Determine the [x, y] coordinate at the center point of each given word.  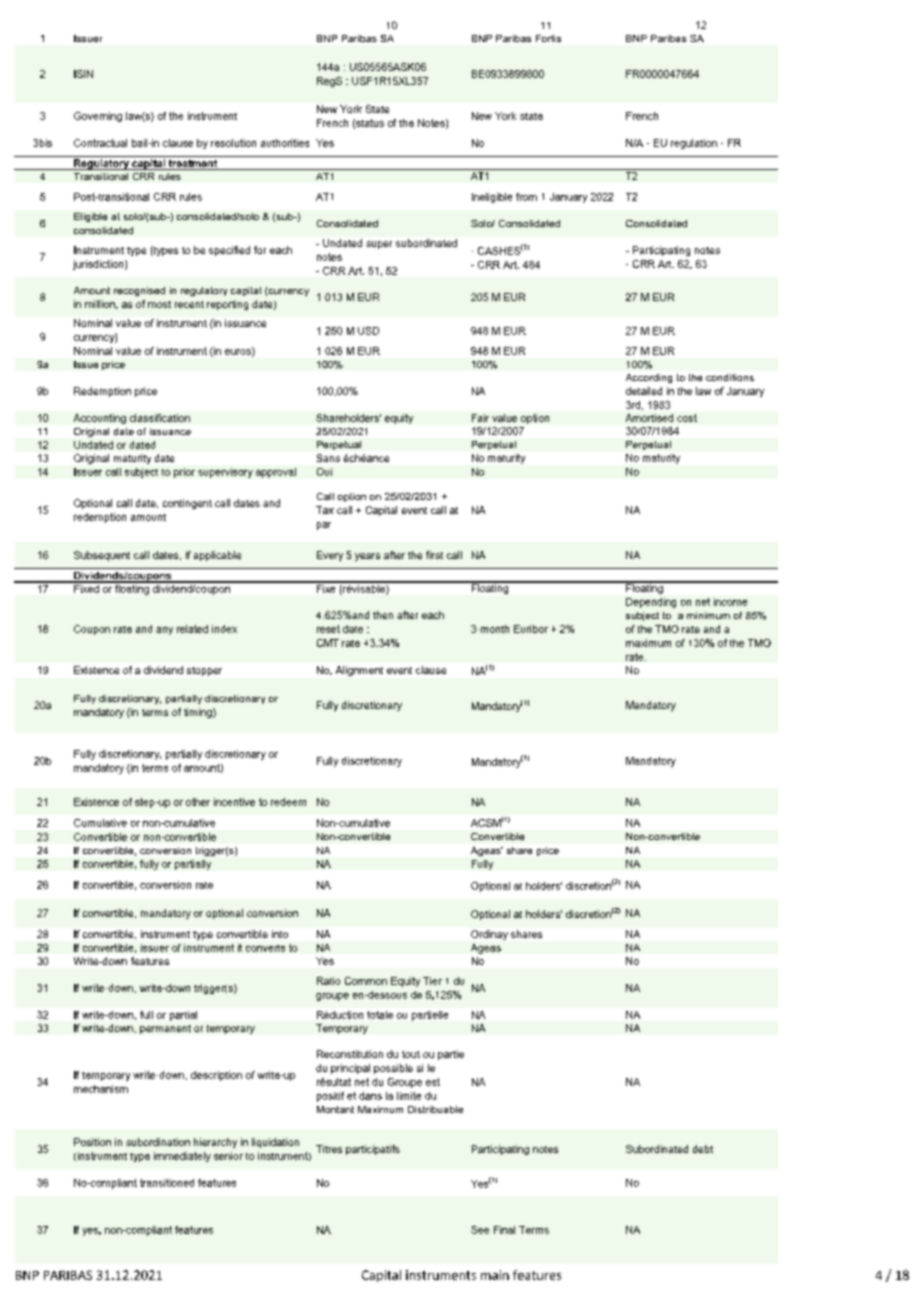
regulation [694, 144]
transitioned [167, 1183]
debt [703, 1149]
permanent [165, 1029]
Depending [651, 603]
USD [368, 331]
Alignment [359, 671]
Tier [432, 981]
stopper [204, 671]
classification [160, 418]
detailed [644, 391]
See [480, 1230]
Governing [98, 117]
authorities [285, 143]
